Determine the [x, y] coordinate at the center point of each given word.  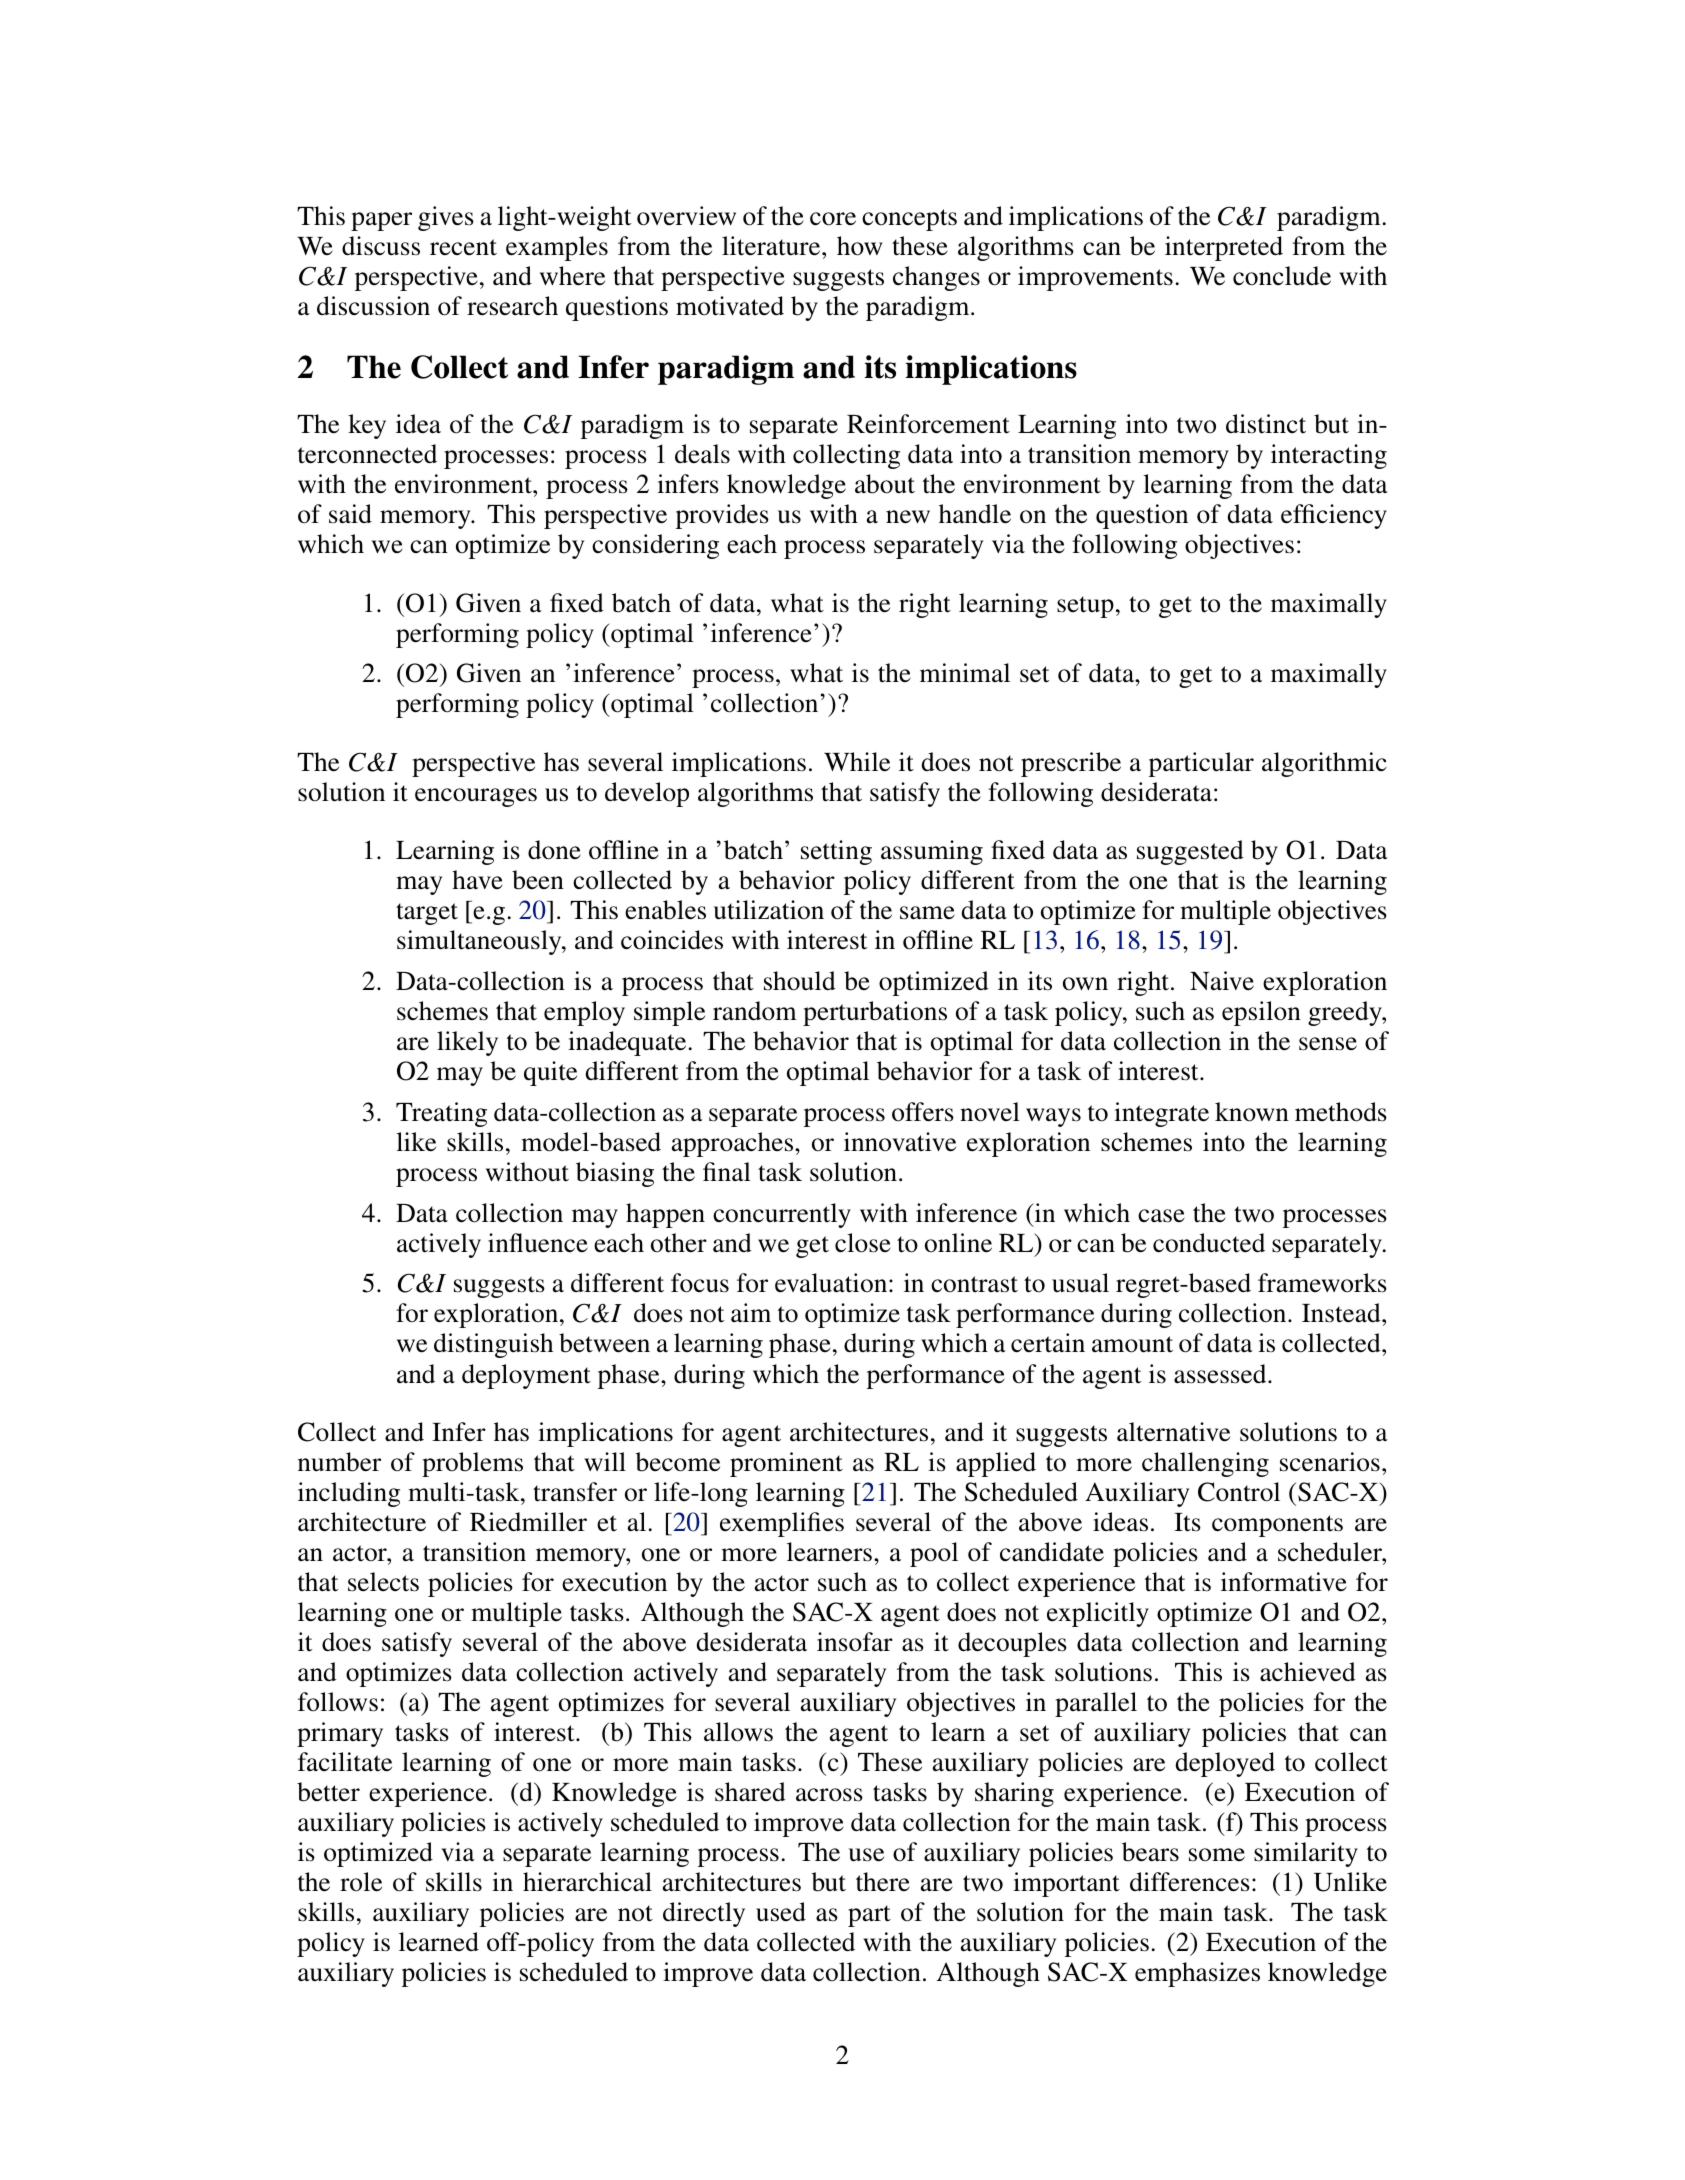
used [781, 1912]
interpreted [1224, 248]
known [1252, 1112]
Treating [441, 1114]
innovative [900, 1142]
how [859, 246]
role [361, 1882]
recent [463, 247]
